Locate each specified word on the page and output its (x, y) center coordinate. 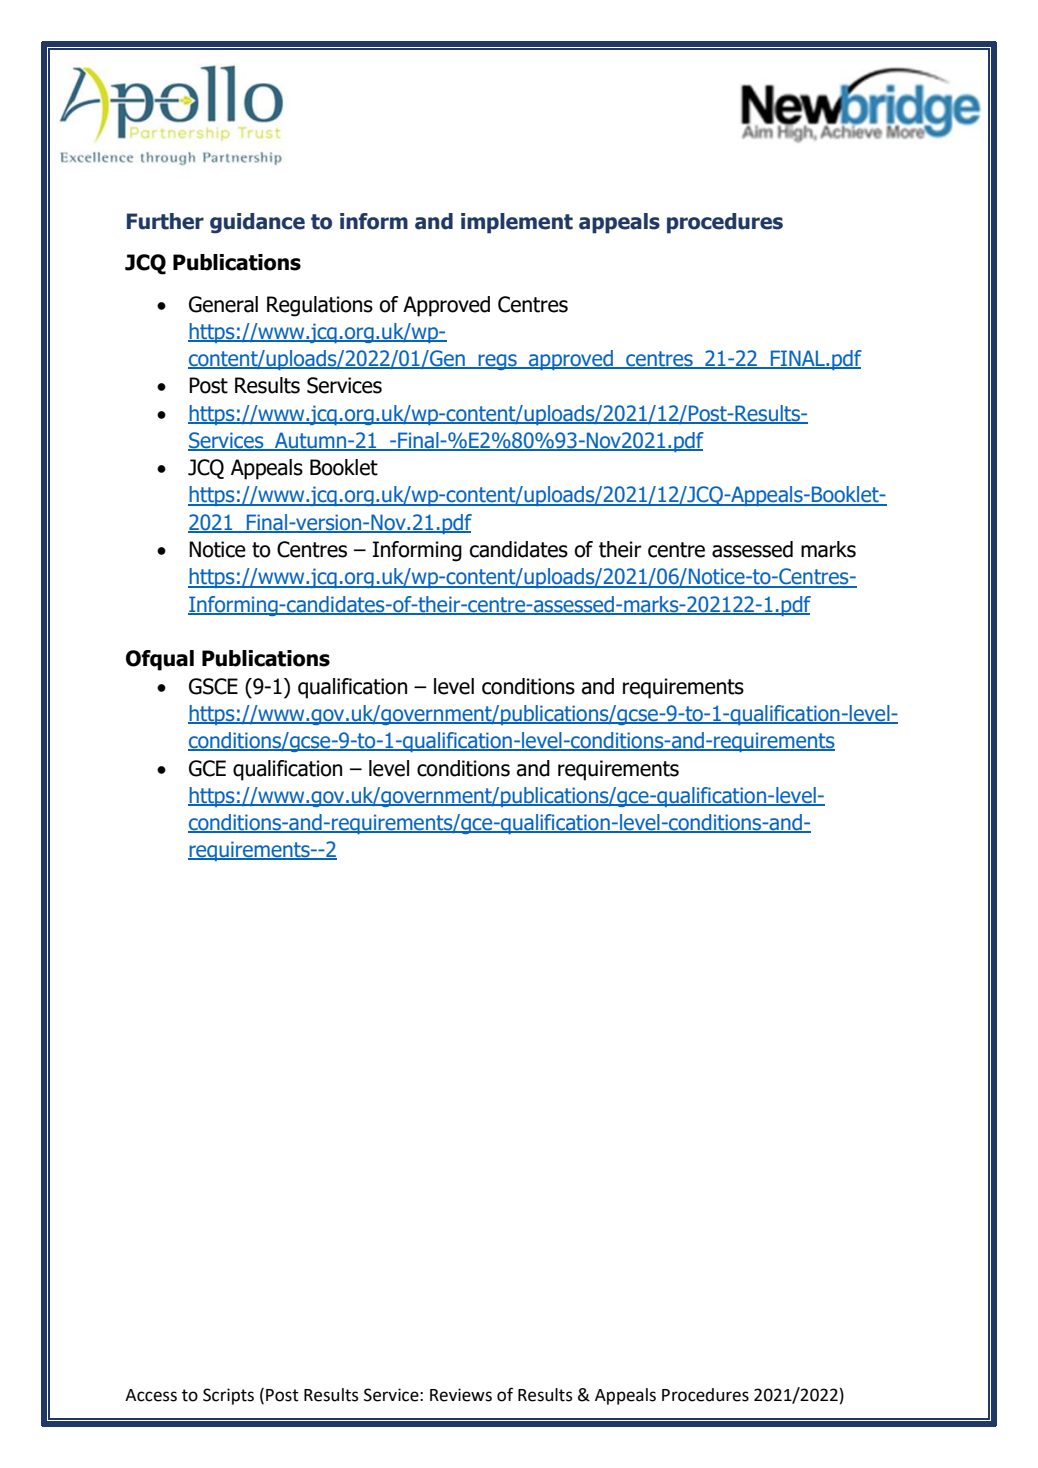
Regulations (320, 306)
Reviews (461, 1395)
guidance (257, 223)
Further (165, 221)
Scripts (228, 1396)
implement (517, 223)
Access (151, 1395)
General (223, 304)
